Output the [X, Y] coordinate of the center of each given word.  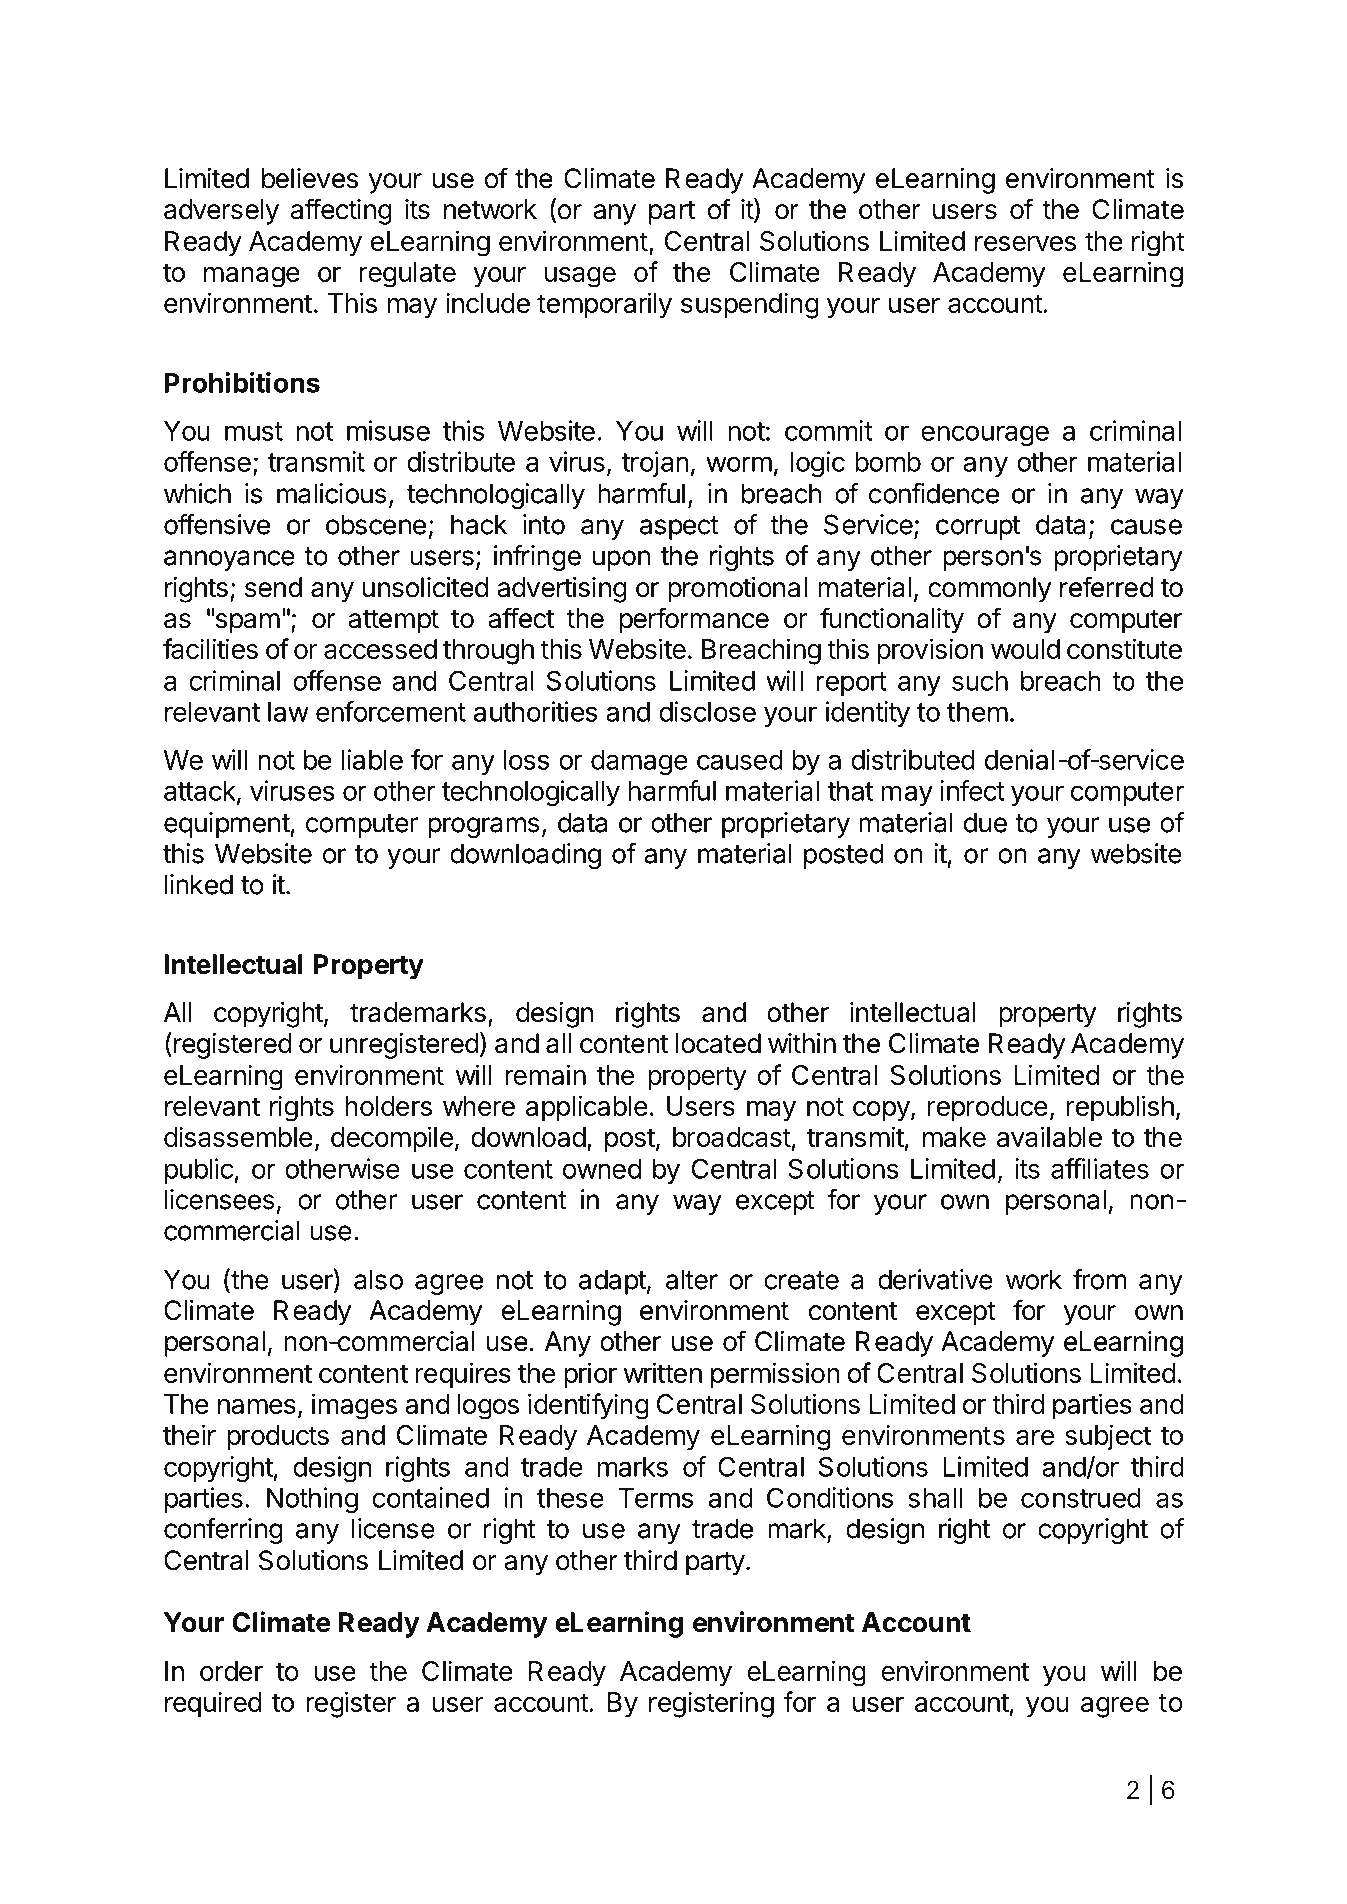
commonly [989, 590]
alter [692, 1279]
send [273, 587]
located [718, 1043]
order [231, 1671]
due [985, 822]
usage [580, 277]
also [378, 1279]
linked [199, 884]
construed [1081, 1498]
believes [310, 178]
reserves [1025, 243]
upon [621, 560]
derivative [935, 1279]
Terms [655, 1498]
